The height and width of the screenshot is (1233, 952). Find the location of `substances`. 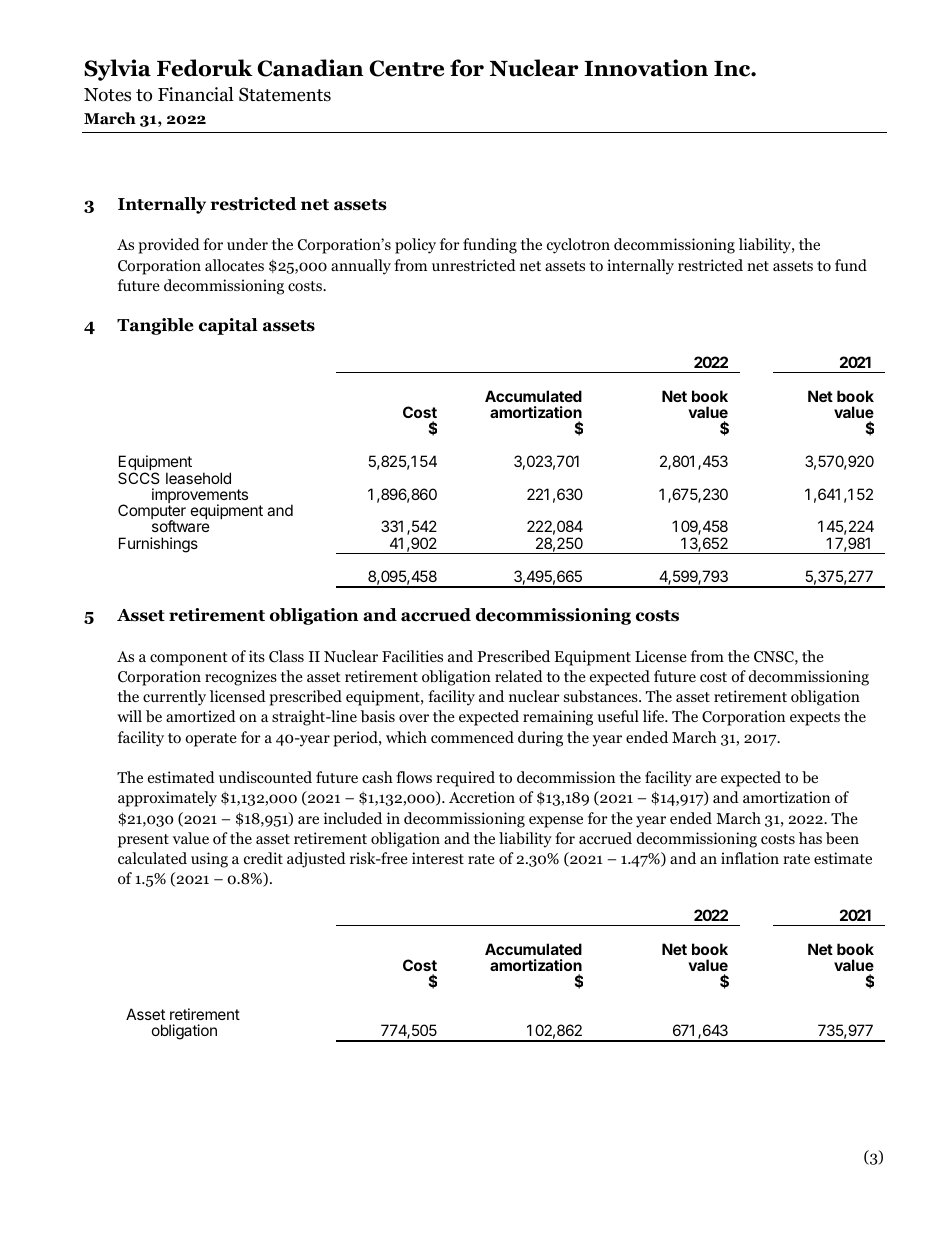

substances is located at coordinates (602, 696).
